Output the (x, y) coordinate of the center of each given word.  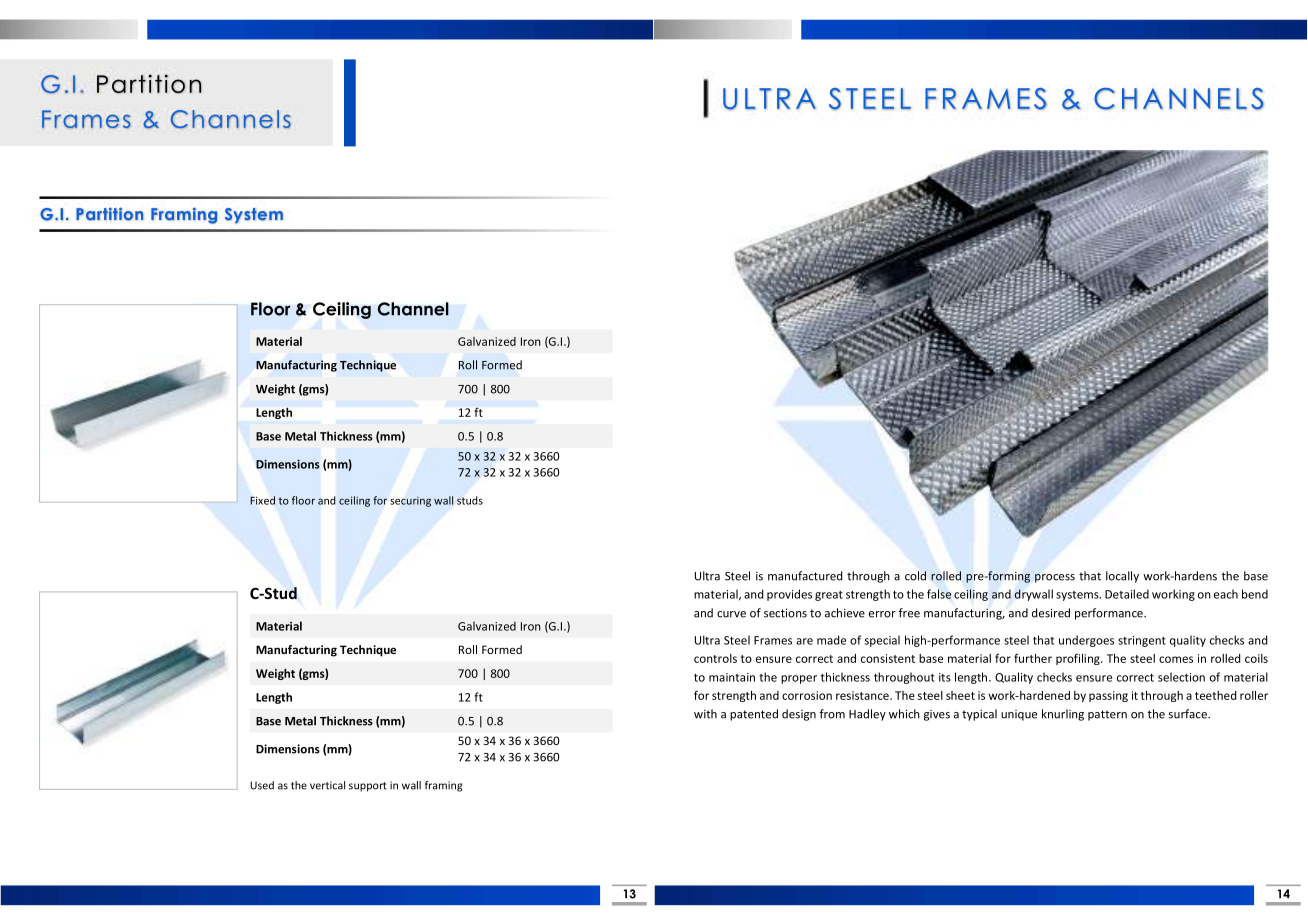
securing (410, 502)
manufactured (805, 576)
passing (1108, 696)
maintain (732, 677)
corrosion (807, 695)
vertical (327, 785)
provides (789, 595)
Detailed (1127, 594)
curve (731, 614)
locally (1122, 577)
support (368, 787)
